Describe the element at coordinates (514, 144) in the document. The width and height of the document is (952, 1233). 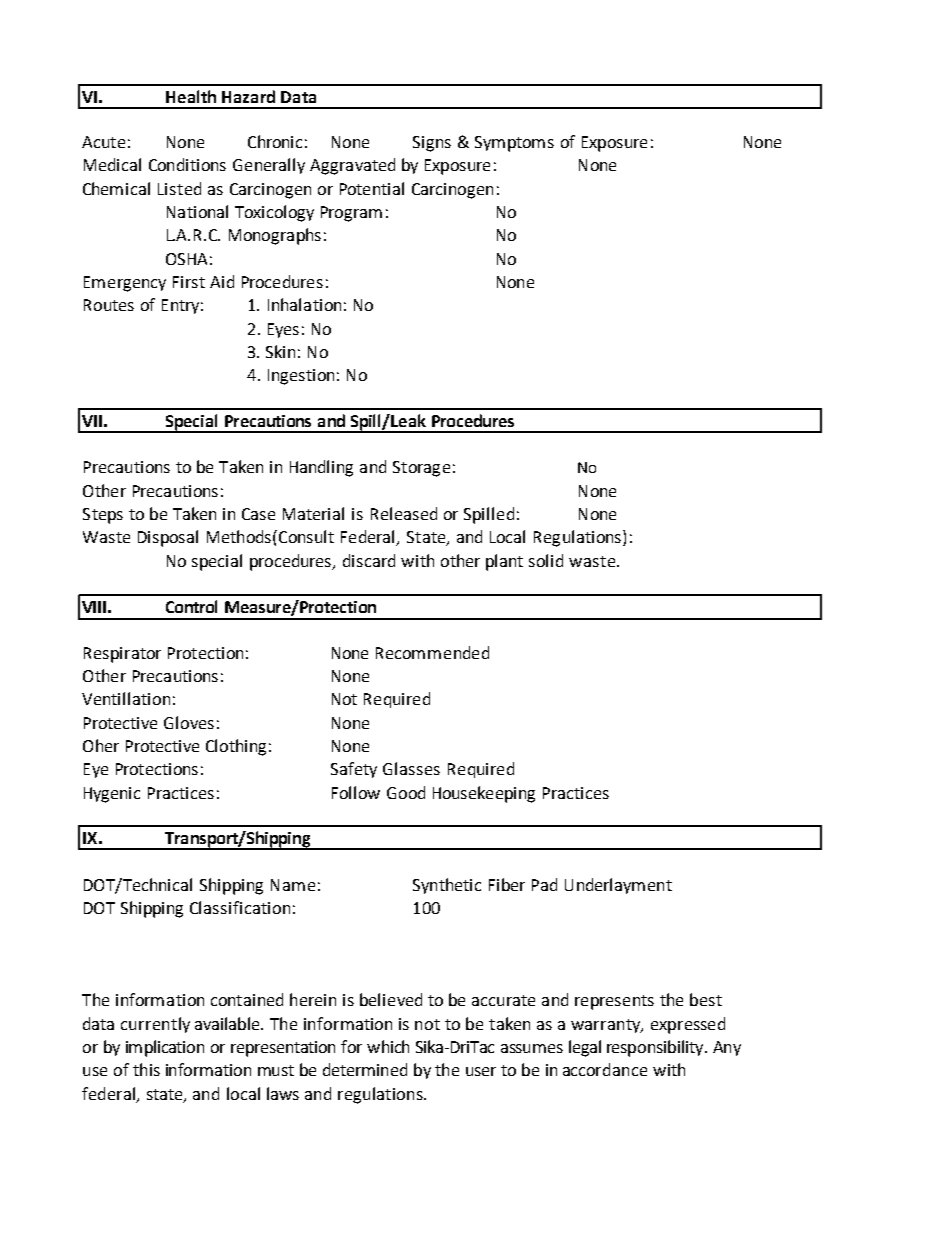
I see `Symptoms` at that location.
